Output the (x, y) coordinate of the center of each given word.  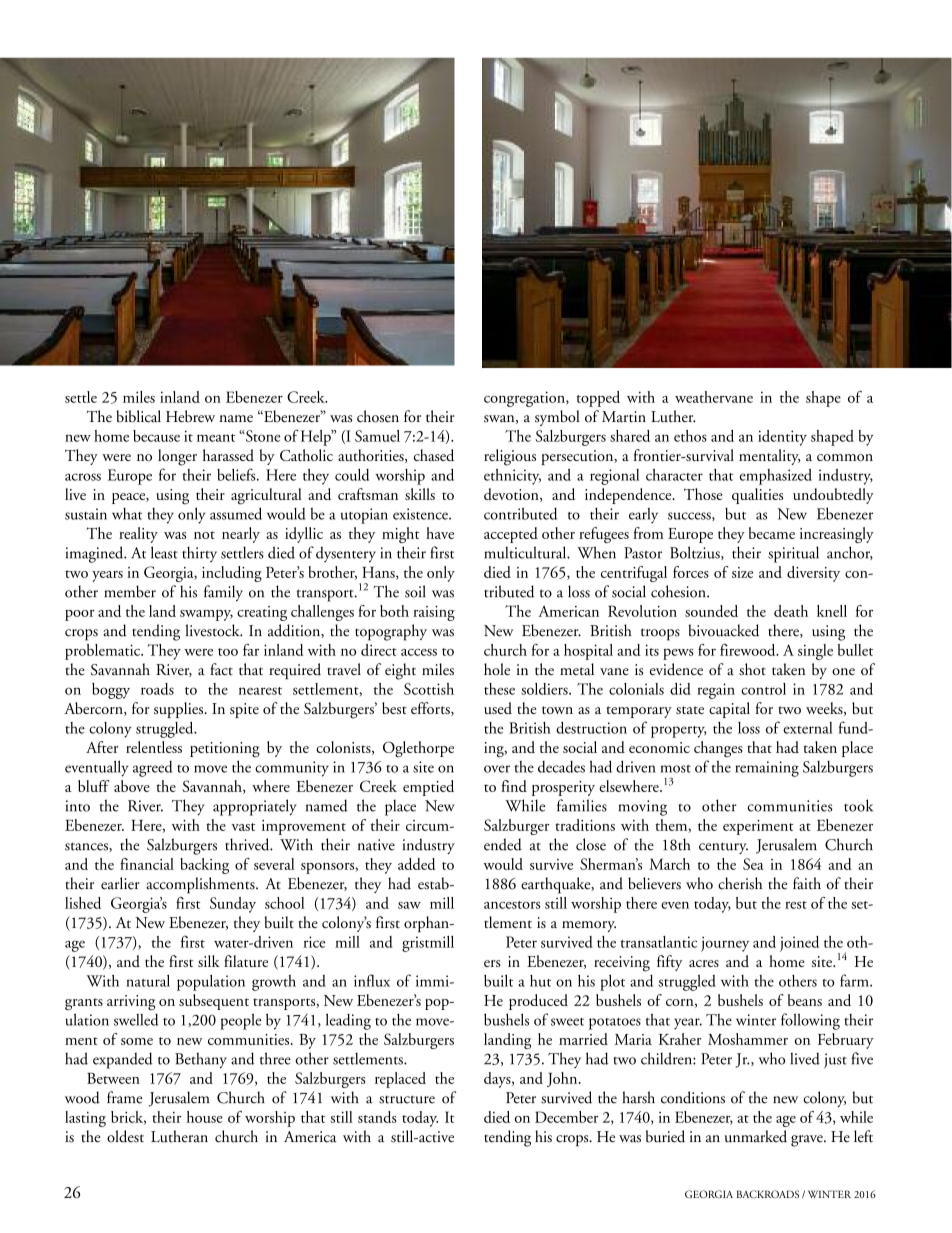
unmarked (756, 1136)
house (205, 1117)
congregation (525, 399)
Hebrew (190, 416)
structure (407, 1099)
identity (782, 438)
